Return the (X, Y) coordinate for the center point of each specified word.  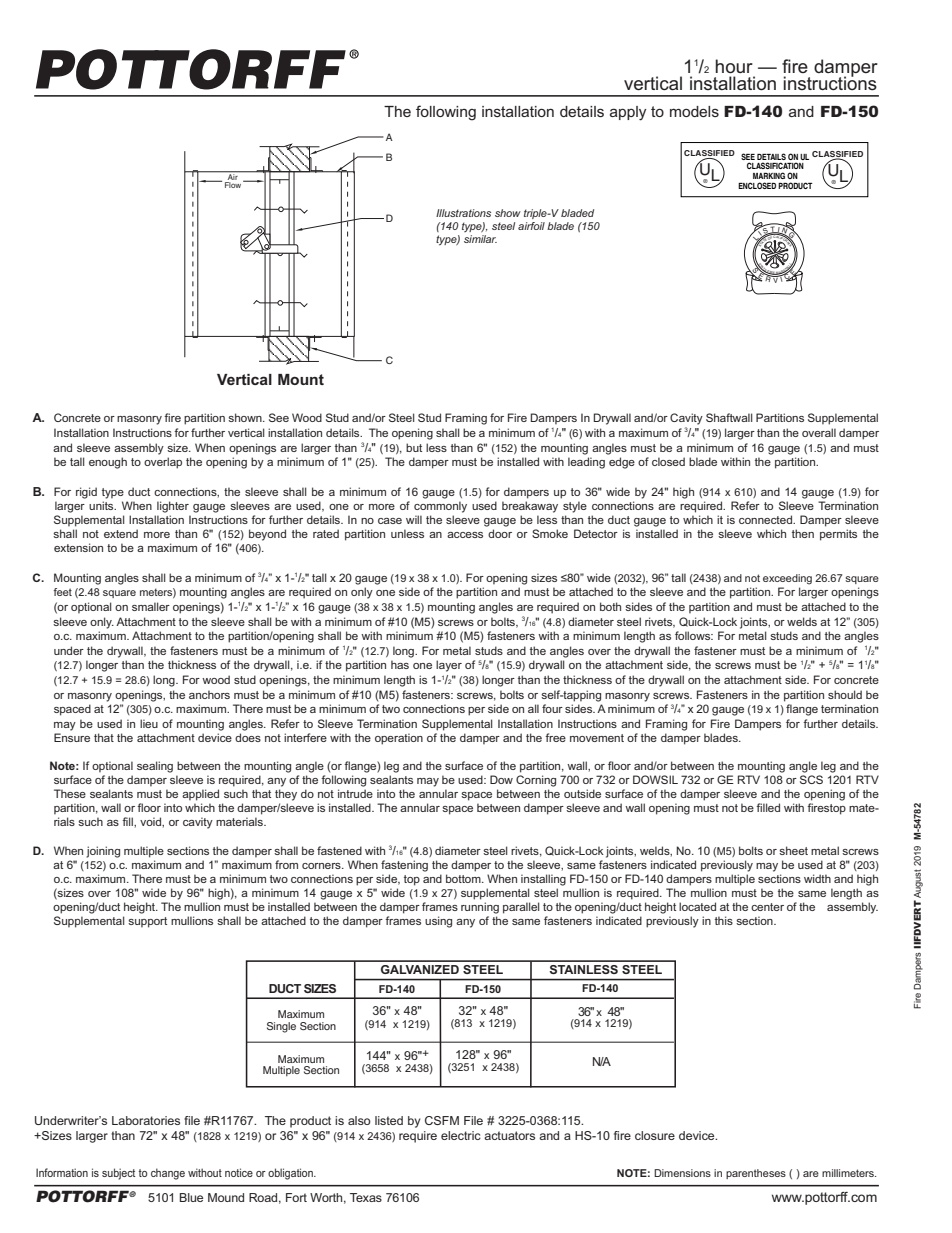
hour (734, 66)
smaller (151, 606)
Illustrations (463, 213)
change (168, 1174)
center (767, 907)
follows (694, 635)
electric (461, 1135)
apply (628, 113)
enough (108, 463)
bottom (464, 878)
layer (449, 666)
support (147, 922)
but (414, 447)
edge (622, 463)
